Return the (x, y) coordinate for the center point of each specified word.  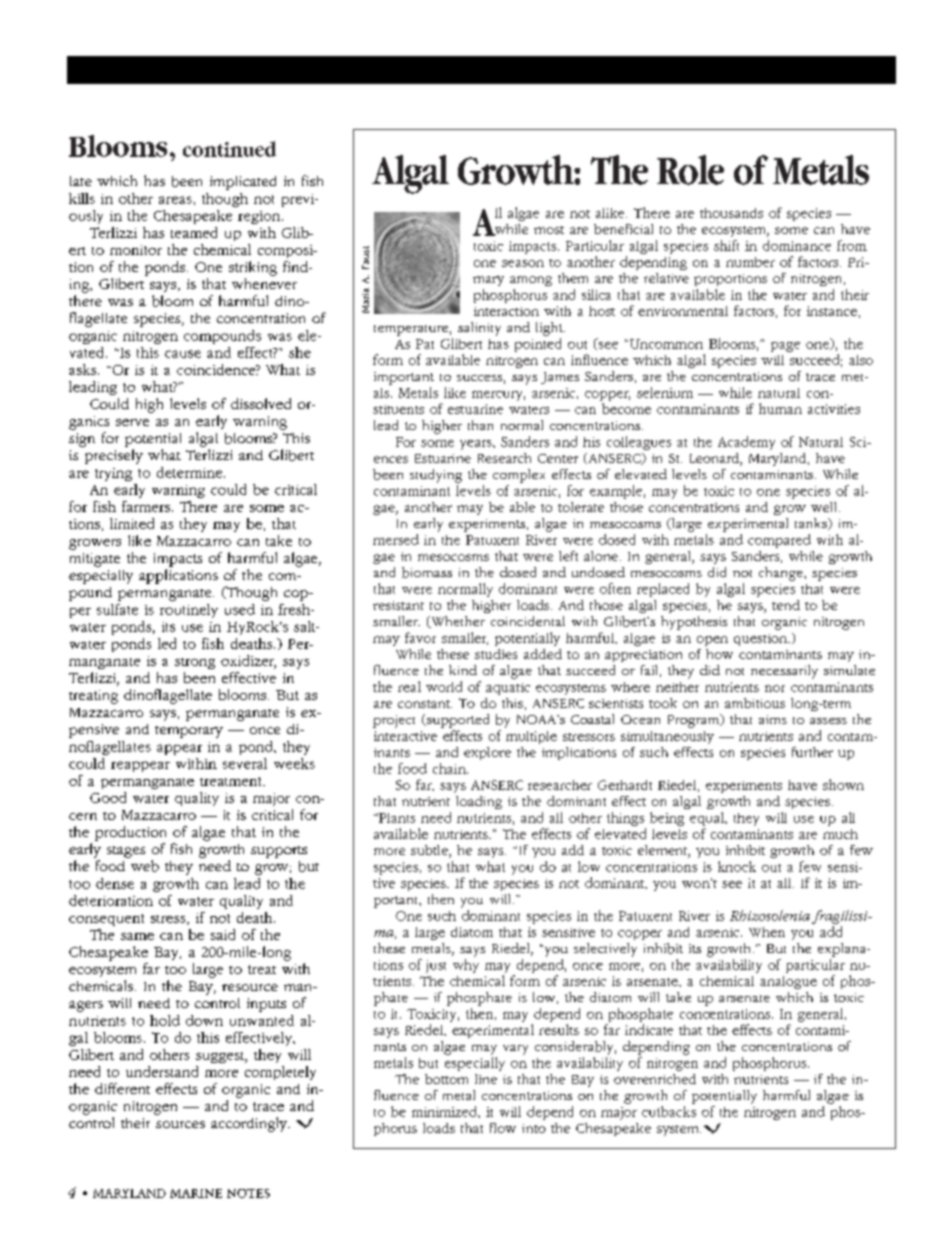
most (549, 230)
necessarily (784, 672)
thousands (731, 213)
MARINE (196, 1193)
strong (195, 663)
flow (503, 1128)
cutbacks (669, 1111)
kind (463, 670)
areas (175, 200)
